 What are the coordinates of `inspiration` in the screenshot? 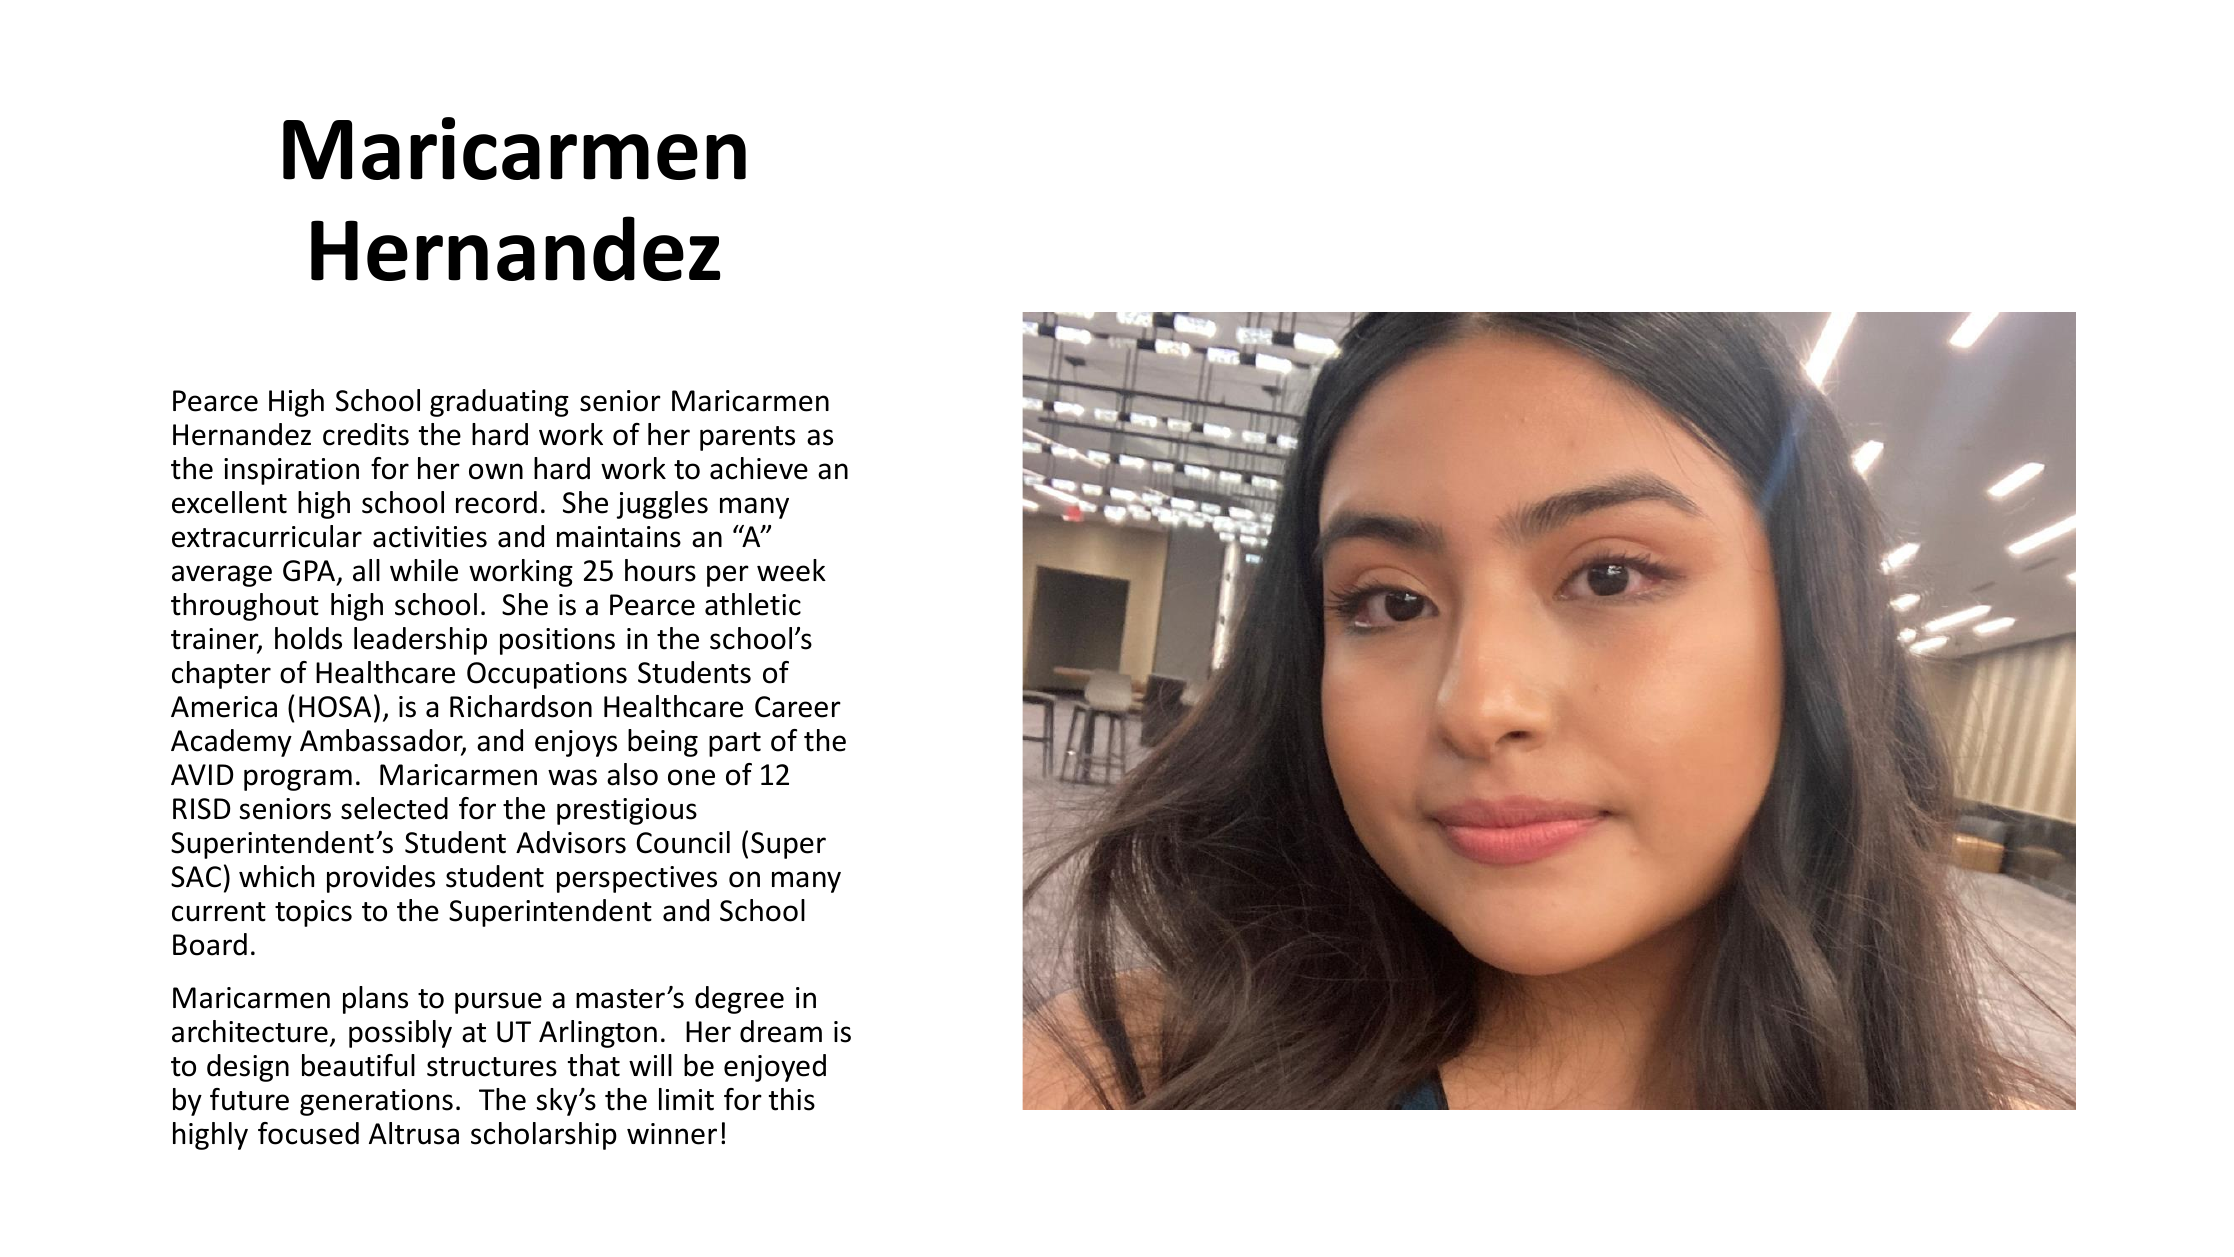 It's located at (291, 471).
